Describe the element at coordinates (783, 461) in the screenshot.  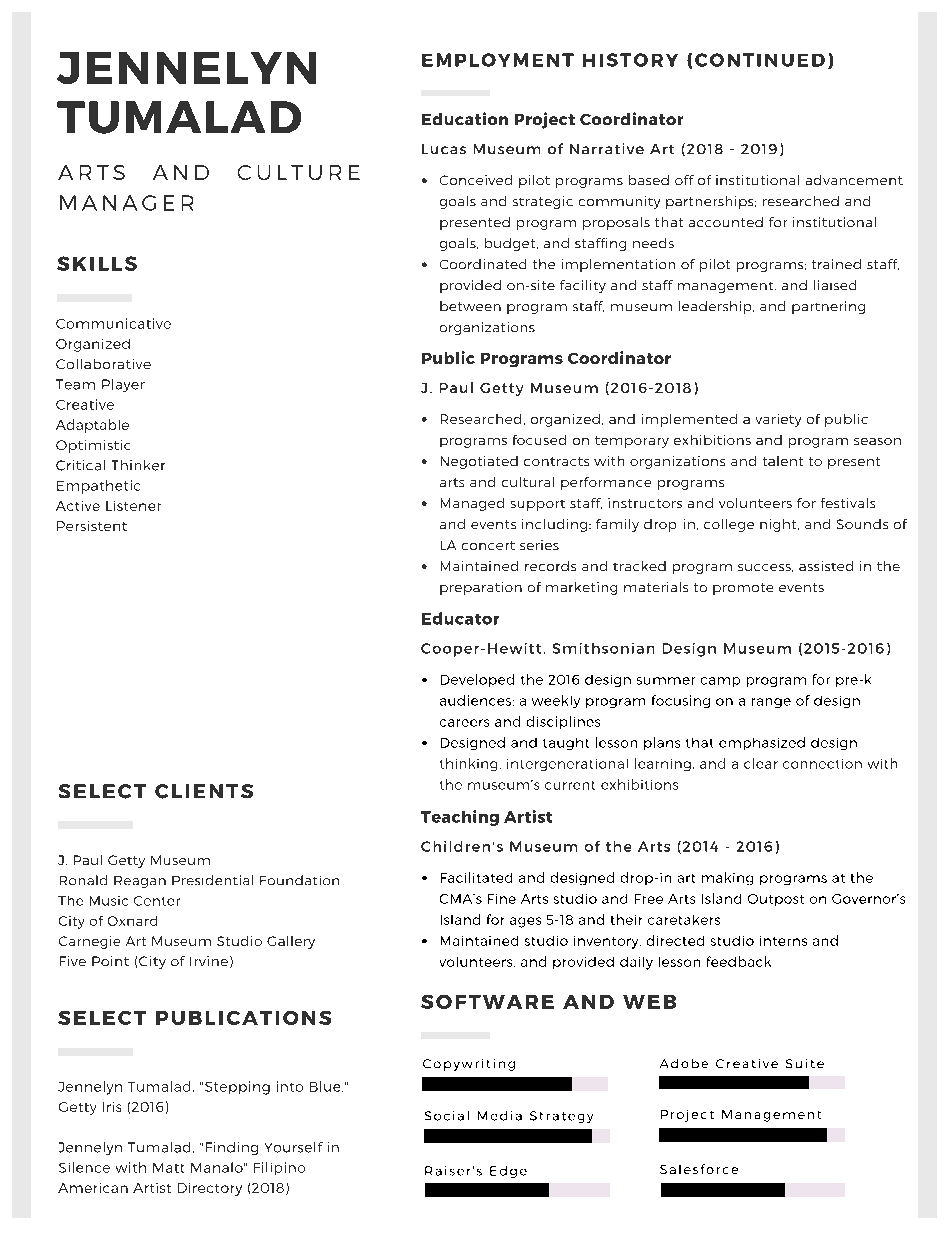
I see `talent` at that location.
